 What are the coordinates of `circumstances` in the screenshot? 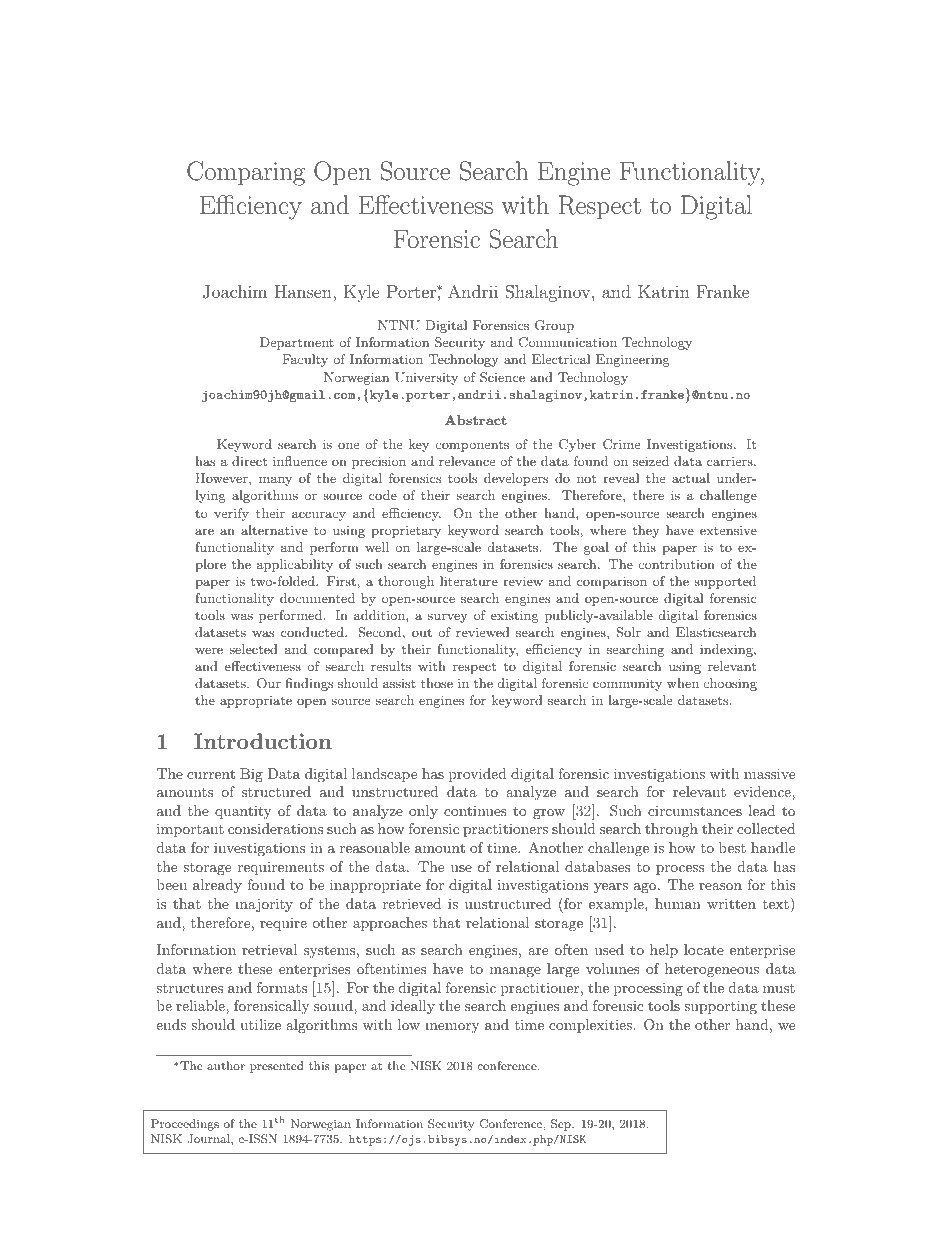 It's located at (695, 810).
